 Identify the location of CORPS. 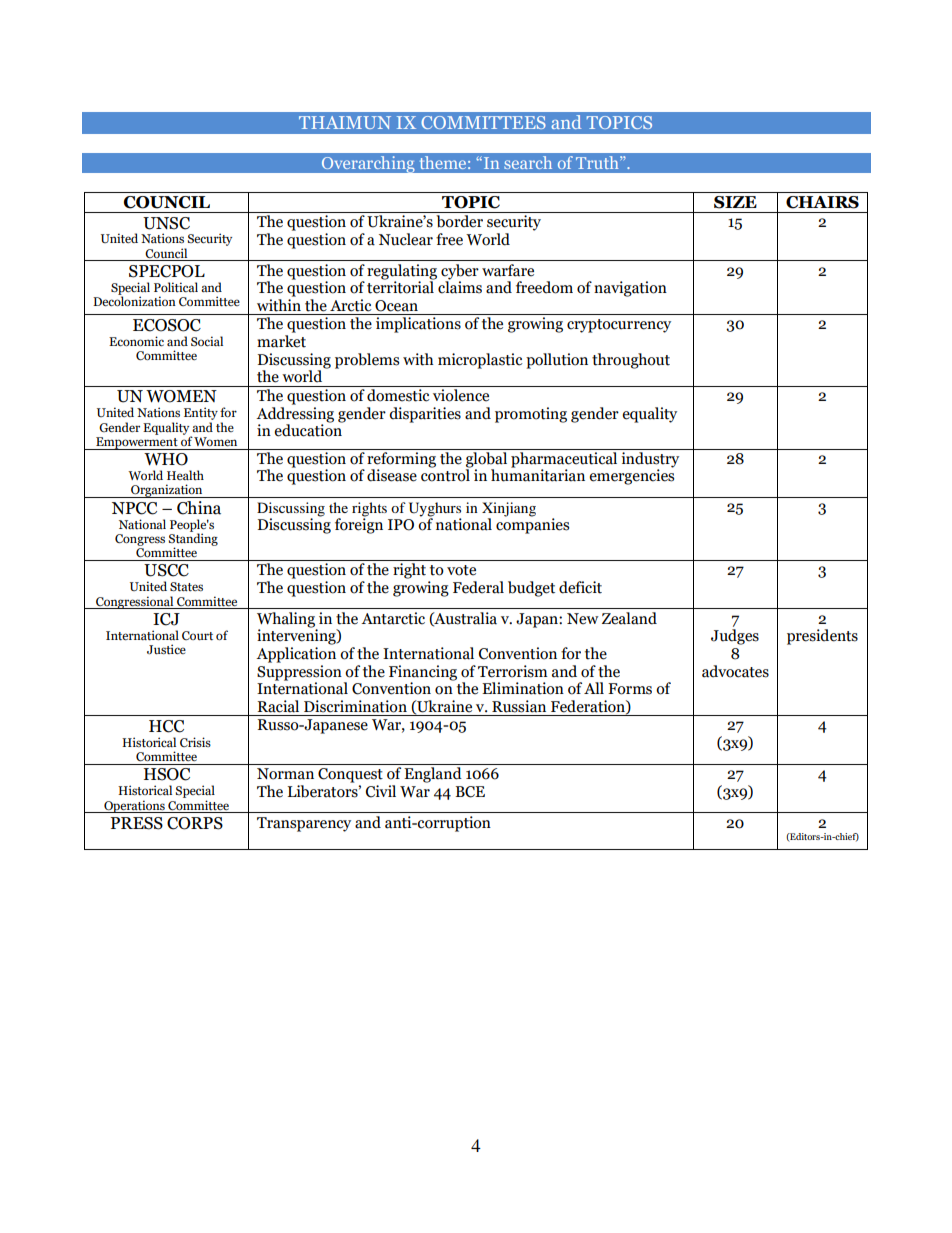
(195, 823).
